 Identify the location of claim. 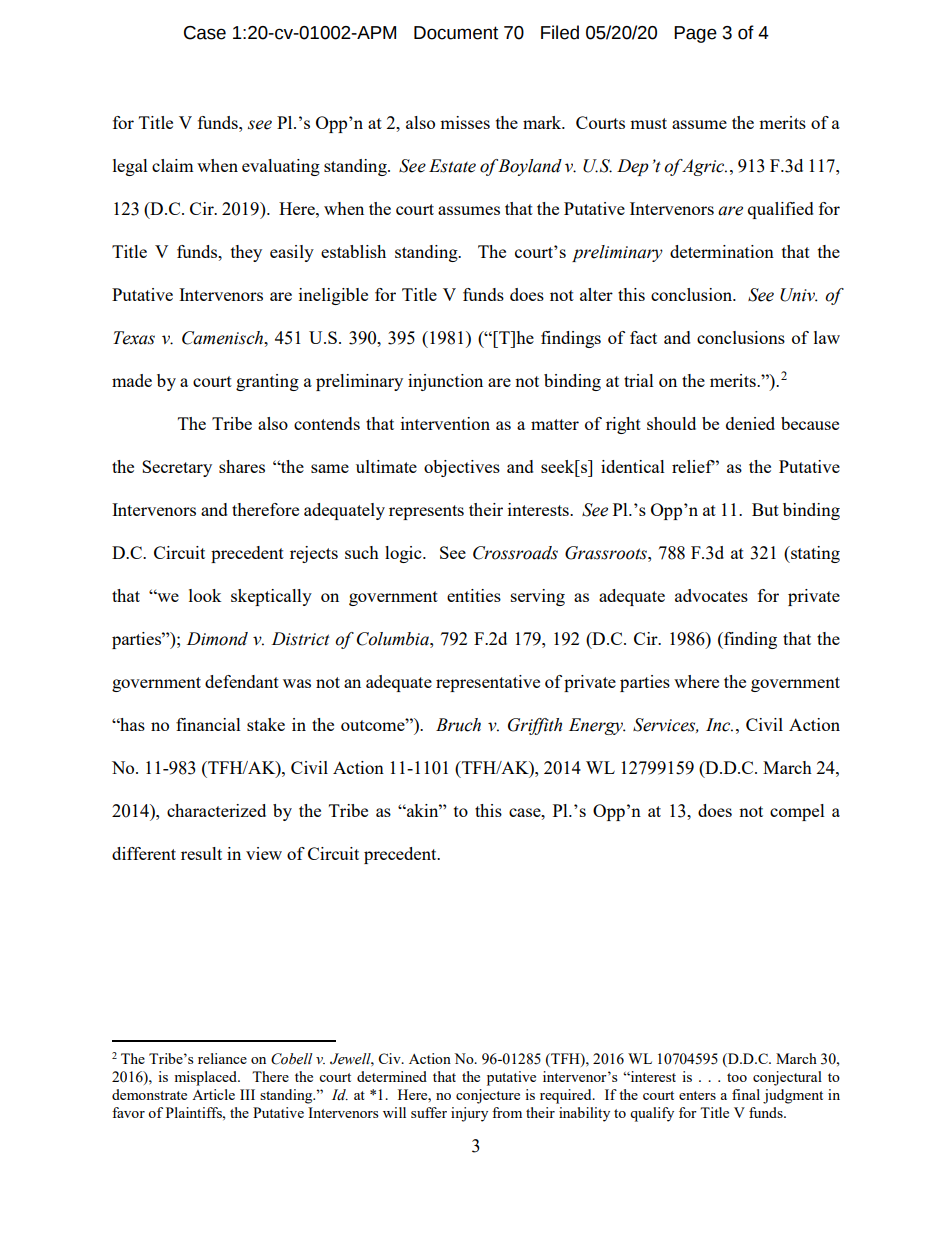
(173, 165).
